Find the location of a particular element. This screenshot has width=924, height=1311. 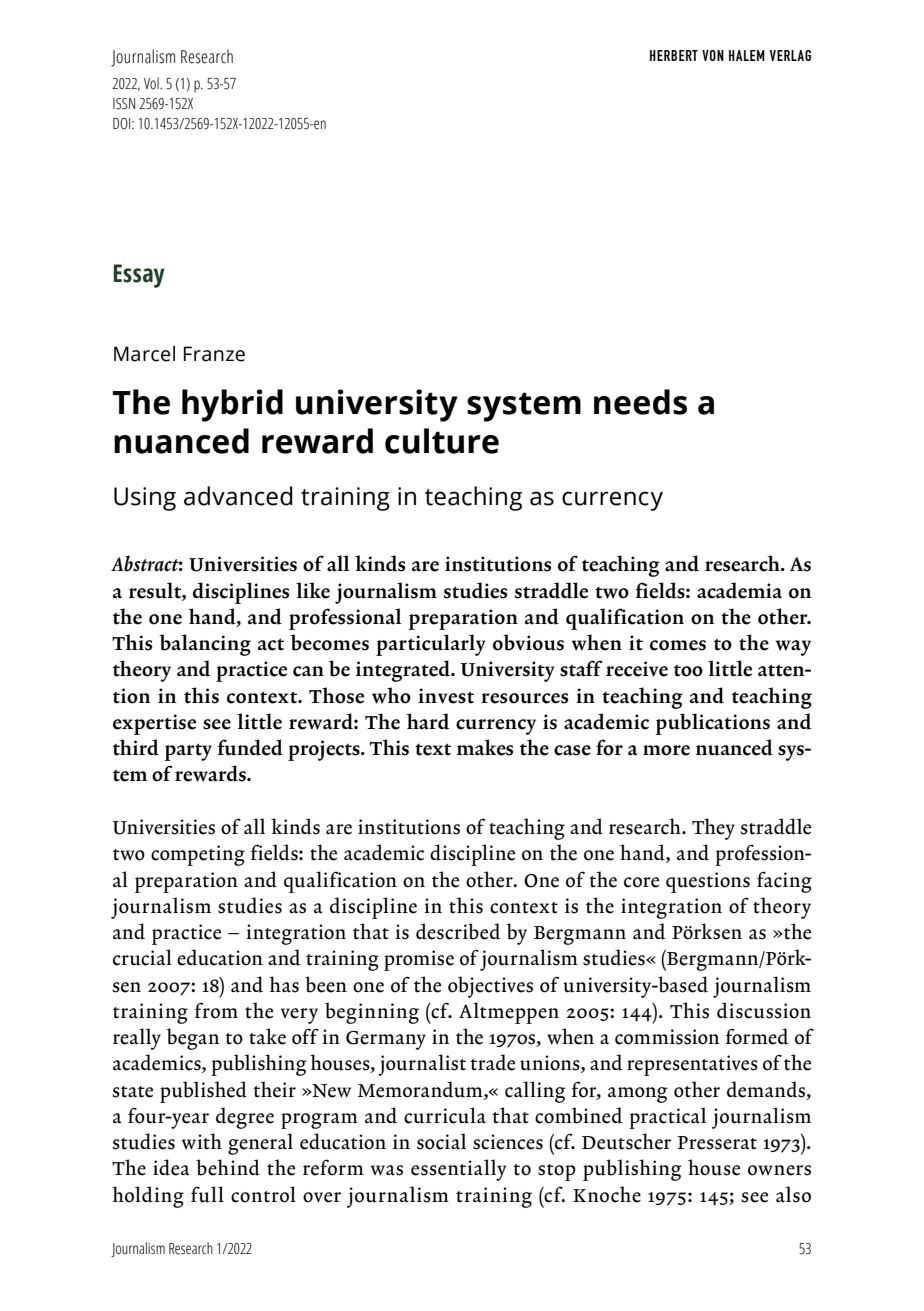

owners is located at coordinates (779, 1170).
